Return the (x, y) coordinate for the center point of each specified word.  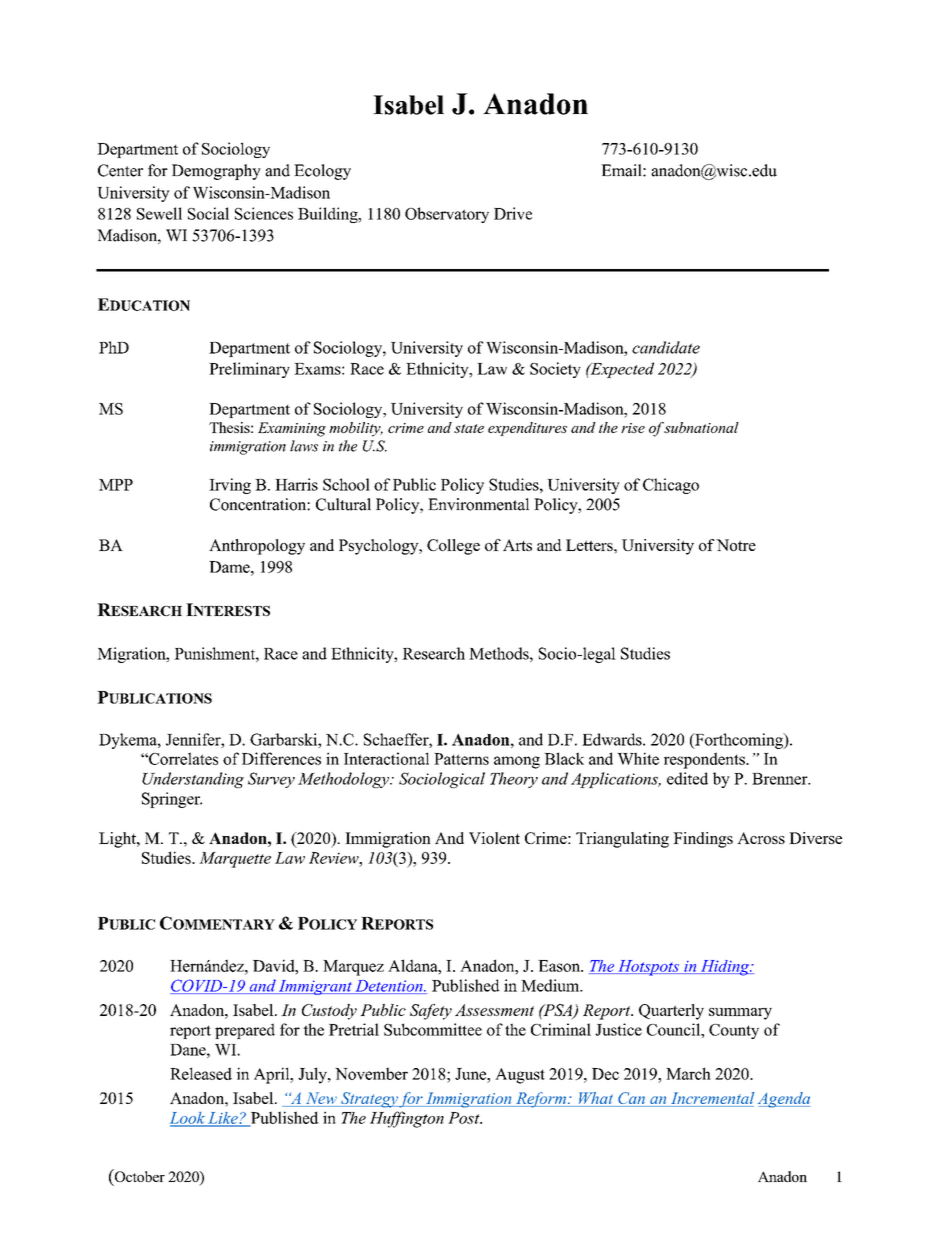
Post (465, 1118)
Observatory (447, 215)
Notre (736, 545)
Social (208, 213)
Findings (703, 840)
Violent (494, 838)
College (453, 547)
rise (633, 428)
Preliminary (249, 370)
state (469, 428)
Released (201, 1073)
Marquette (235, 860)
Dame (230, 567)
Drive (513, 213)
